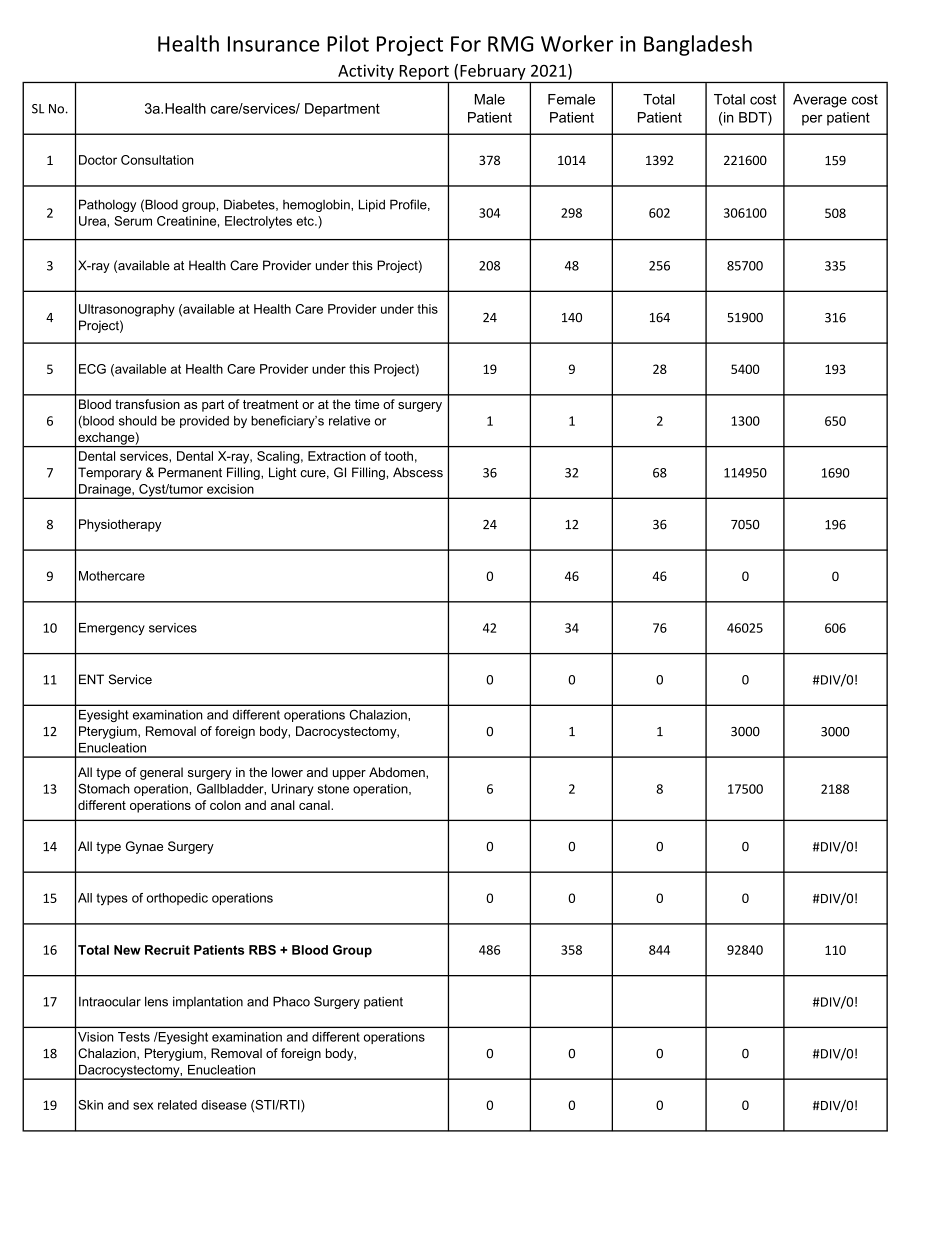 This screenshot has height=1233, width=952. I want to click on Bangladesh, so click(698, 45).
